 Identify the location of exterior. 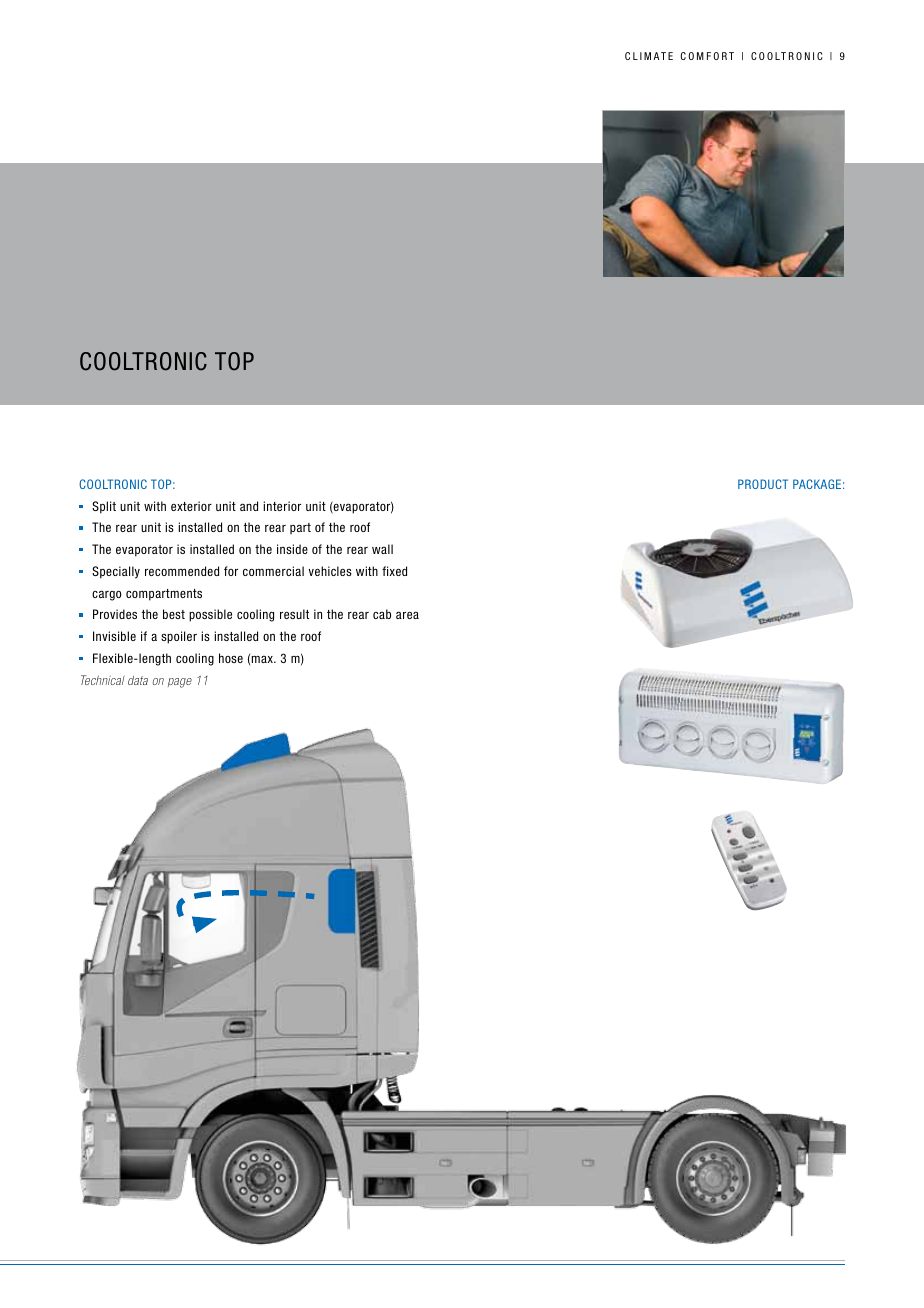
(191, 506).
